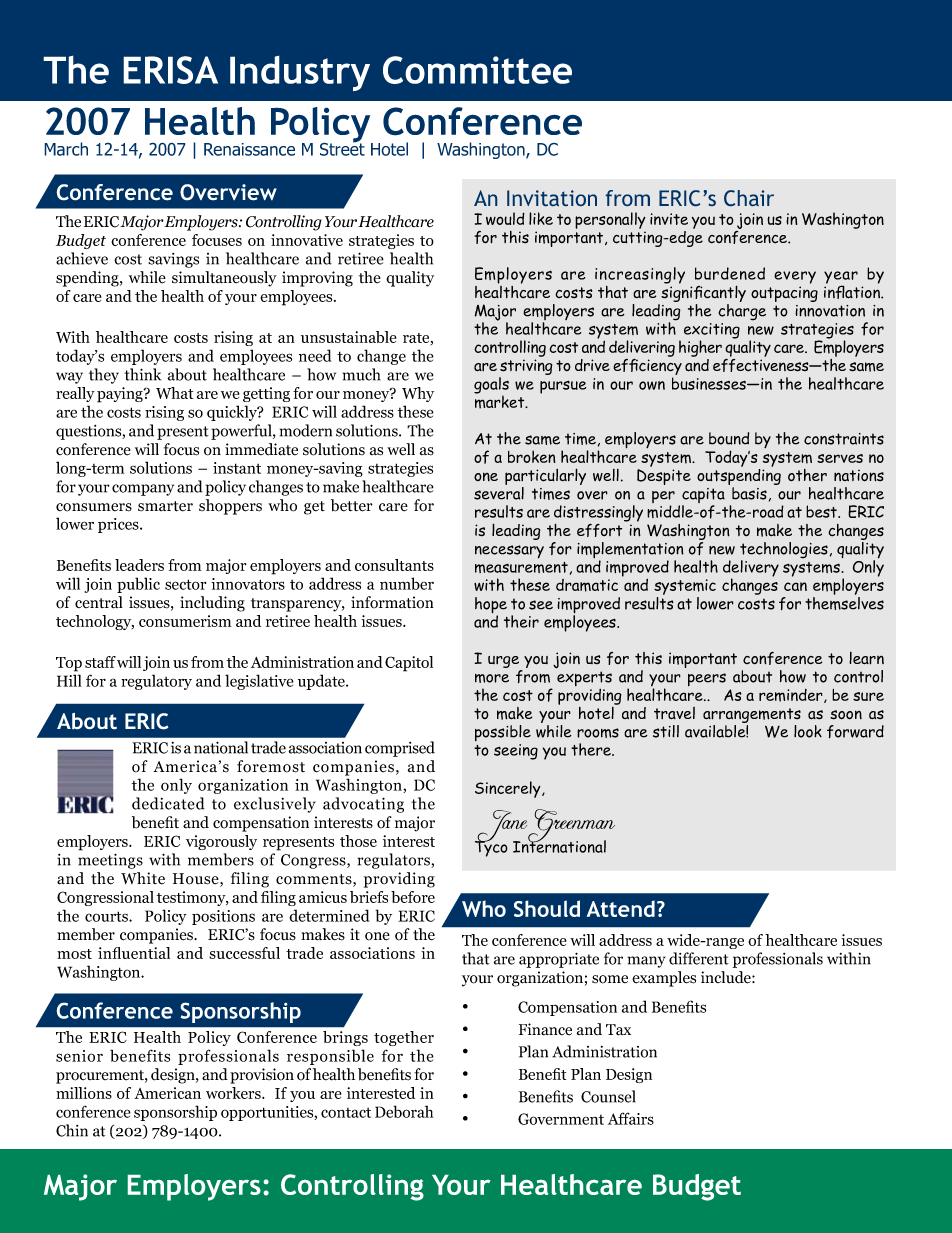 The image size is (952, 1233). Describe the element at coordinates (138, 585) in the document. I see `public` at that location.
